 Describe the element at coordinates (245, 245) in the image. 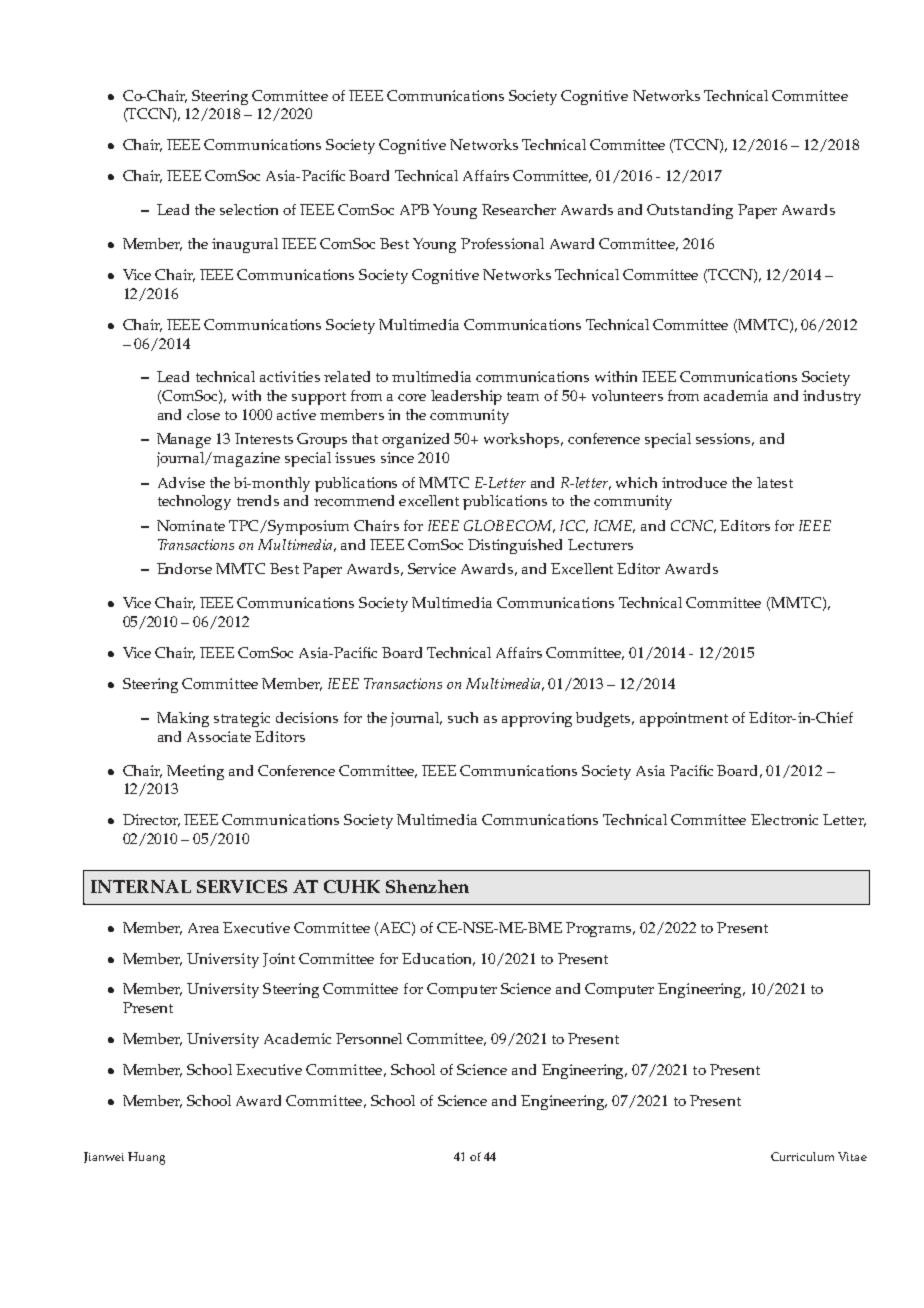

I see `inaugural` at that location.
